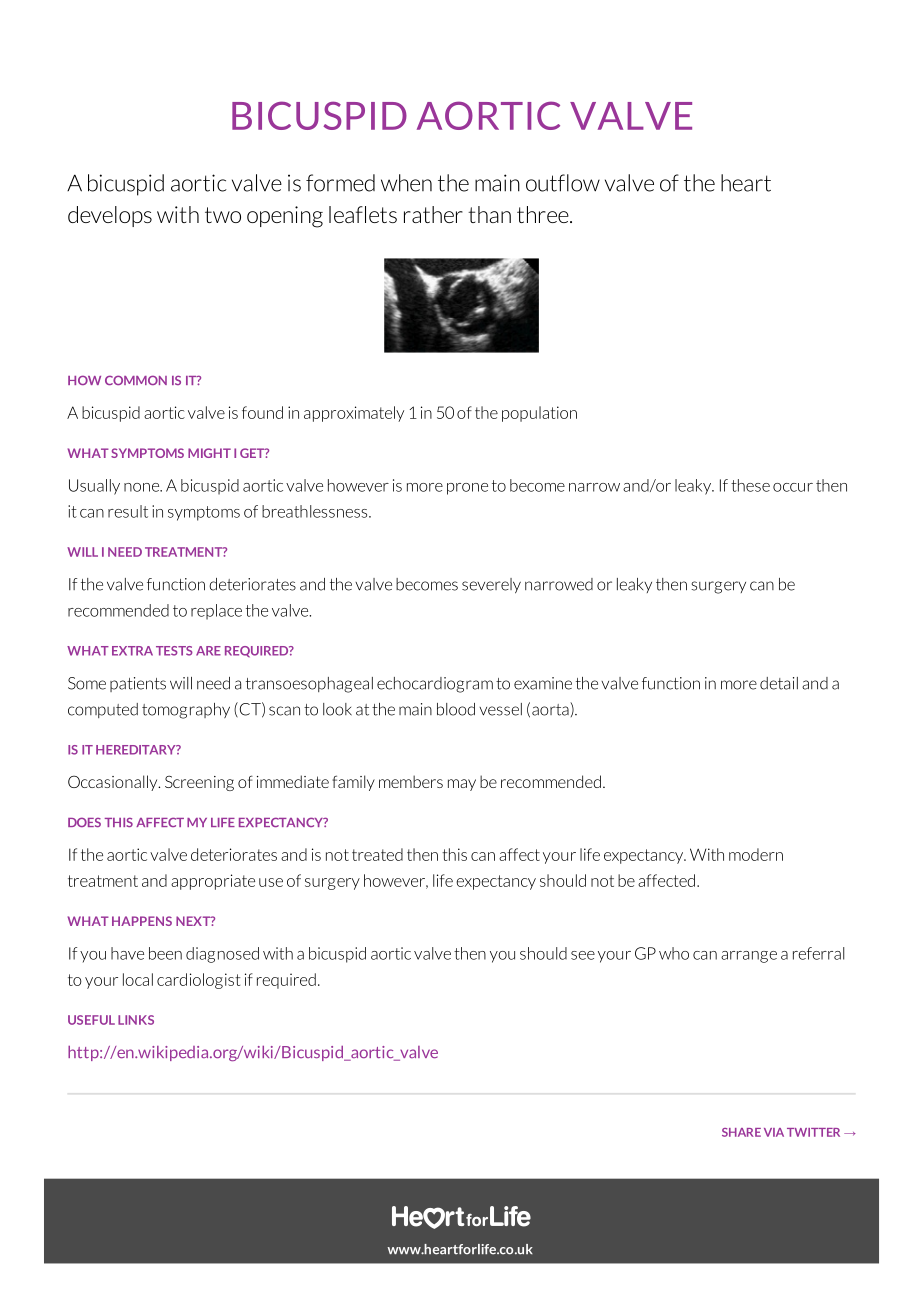 The width and height of the screenshot is (924, 1308). Describe the element at coordinates (209, 453) in the screenshot. I see `MIGHT` at that location.
